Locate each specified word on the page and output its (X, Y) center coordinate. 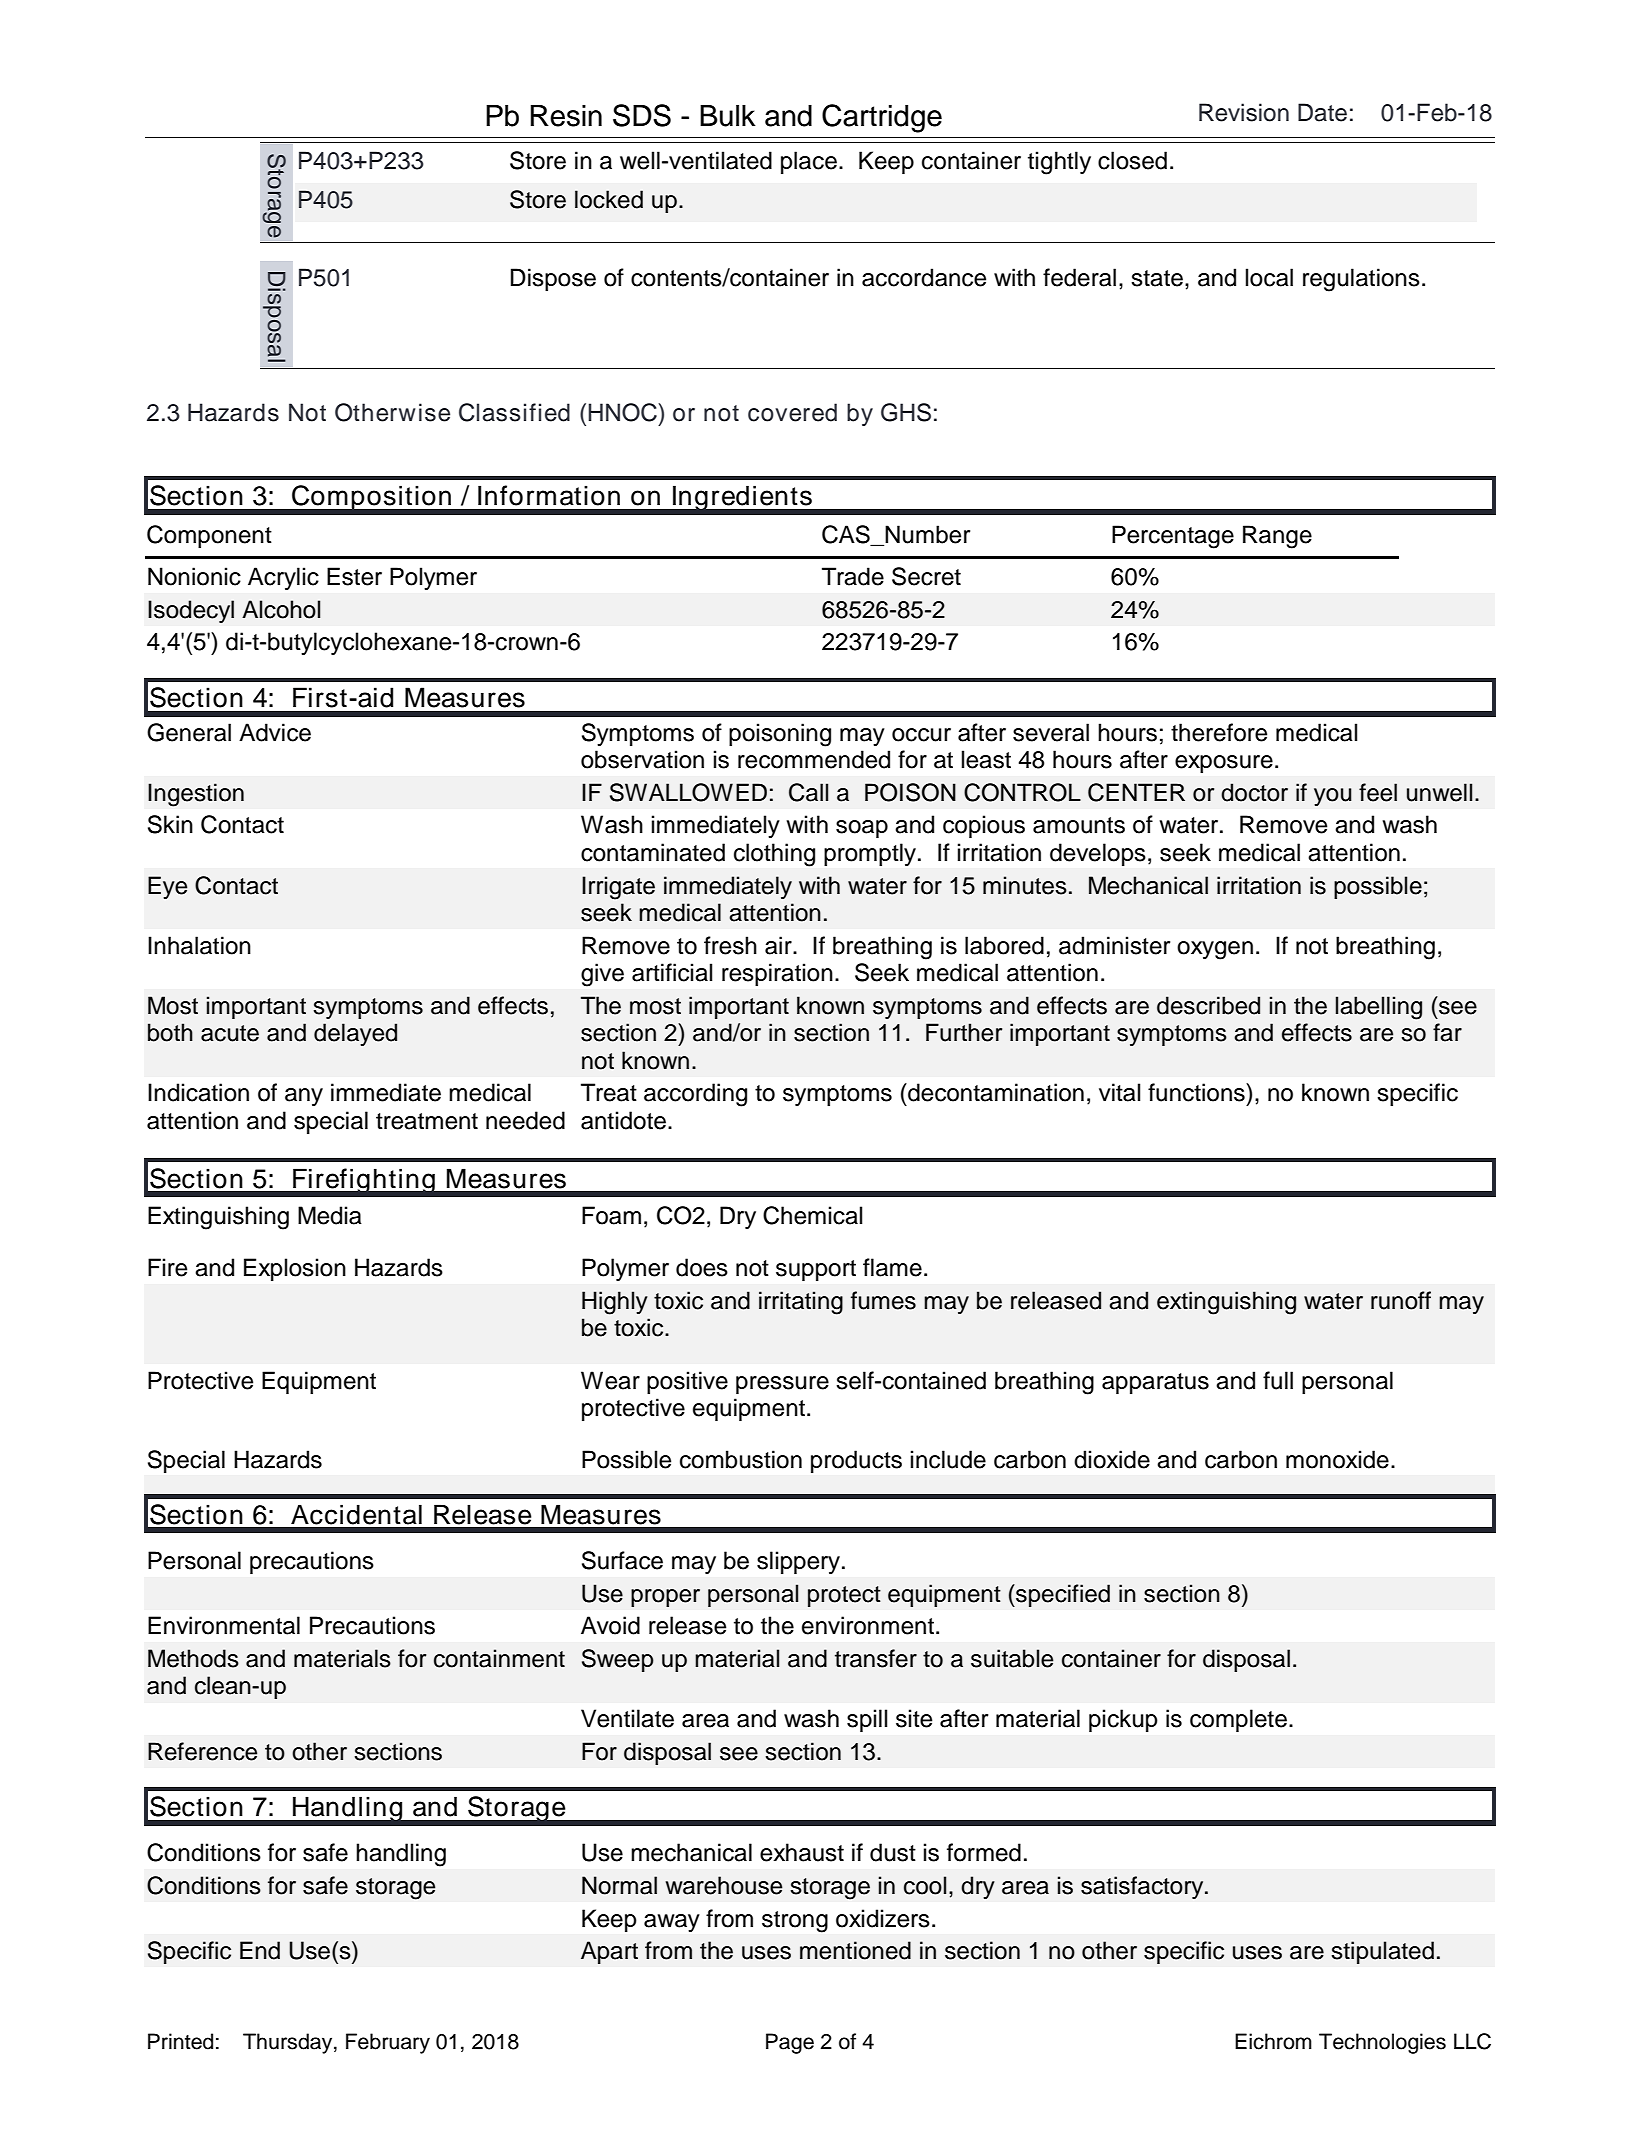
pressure (782, 1385)
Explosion (295, 1269)
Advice (275, 732)
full (1278, 1380)
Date (1322, 112)
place (809, 162)
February (388, 2043)
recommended (814, 759)
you (1333, 797)
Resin (566, 116)
